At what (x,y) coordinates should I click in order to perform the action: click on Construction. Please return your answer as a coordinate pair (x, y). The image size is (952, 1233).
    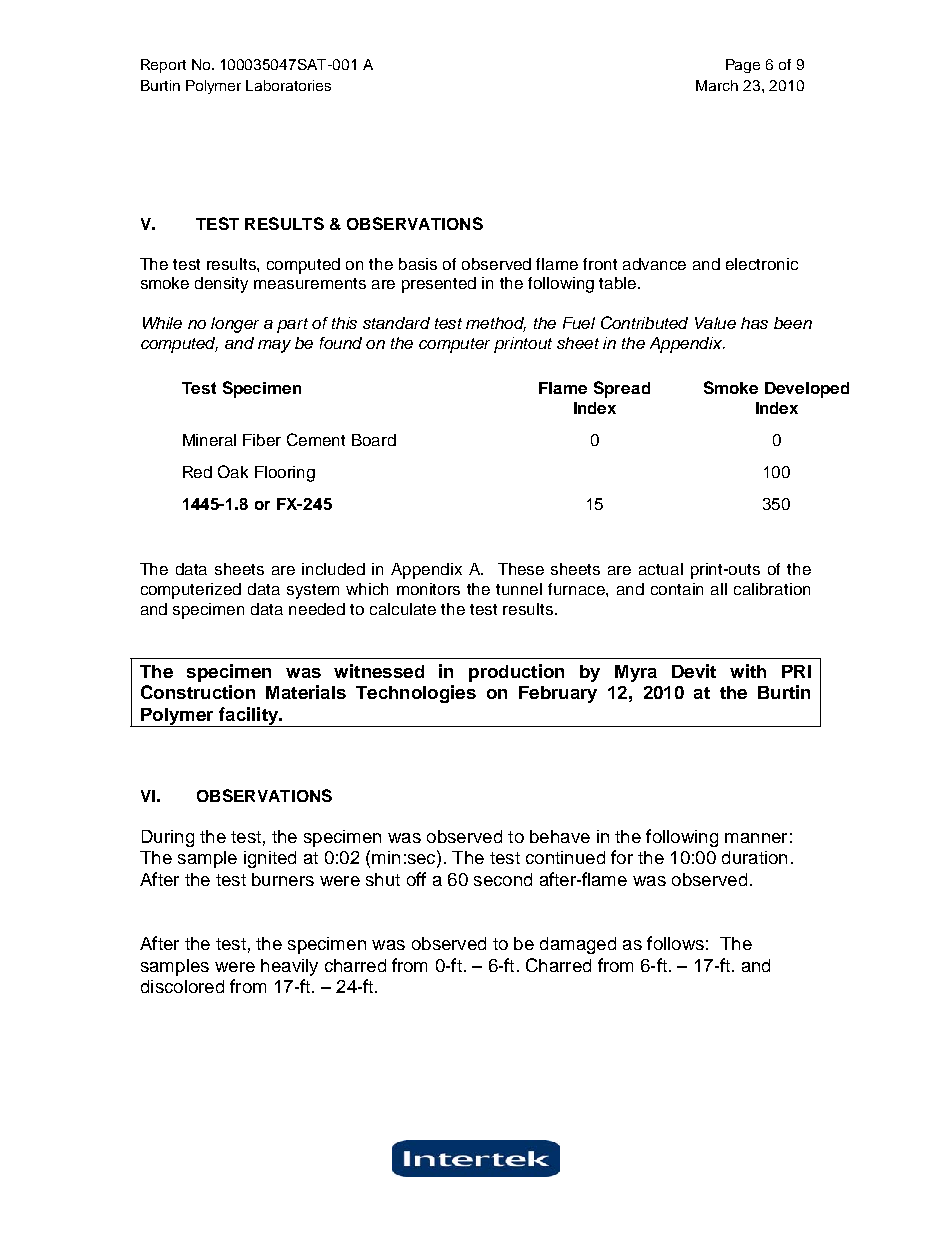
    Looking at the image, I should click on (198, 692).
